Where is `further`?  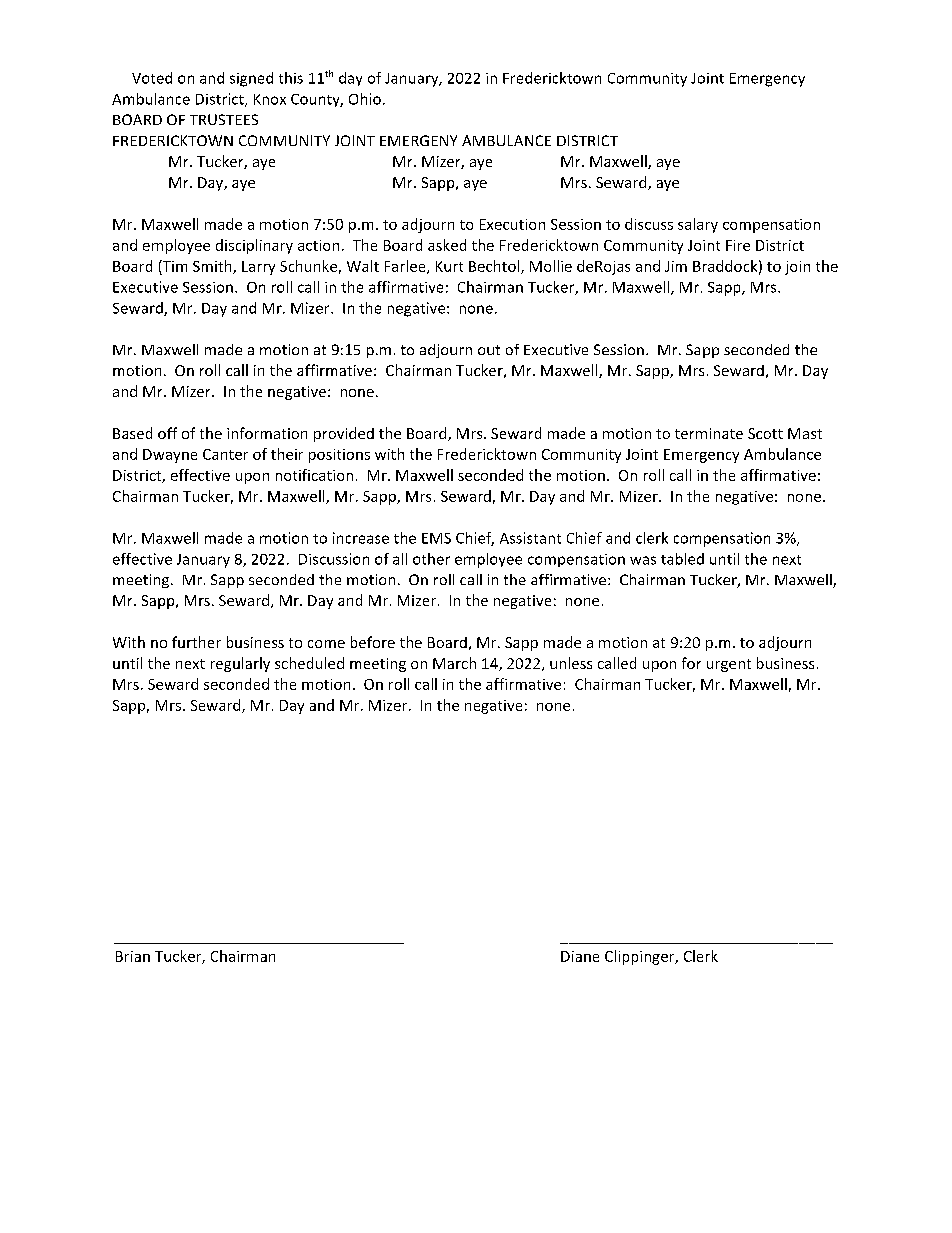 further is located at coordinates (196, 642).
